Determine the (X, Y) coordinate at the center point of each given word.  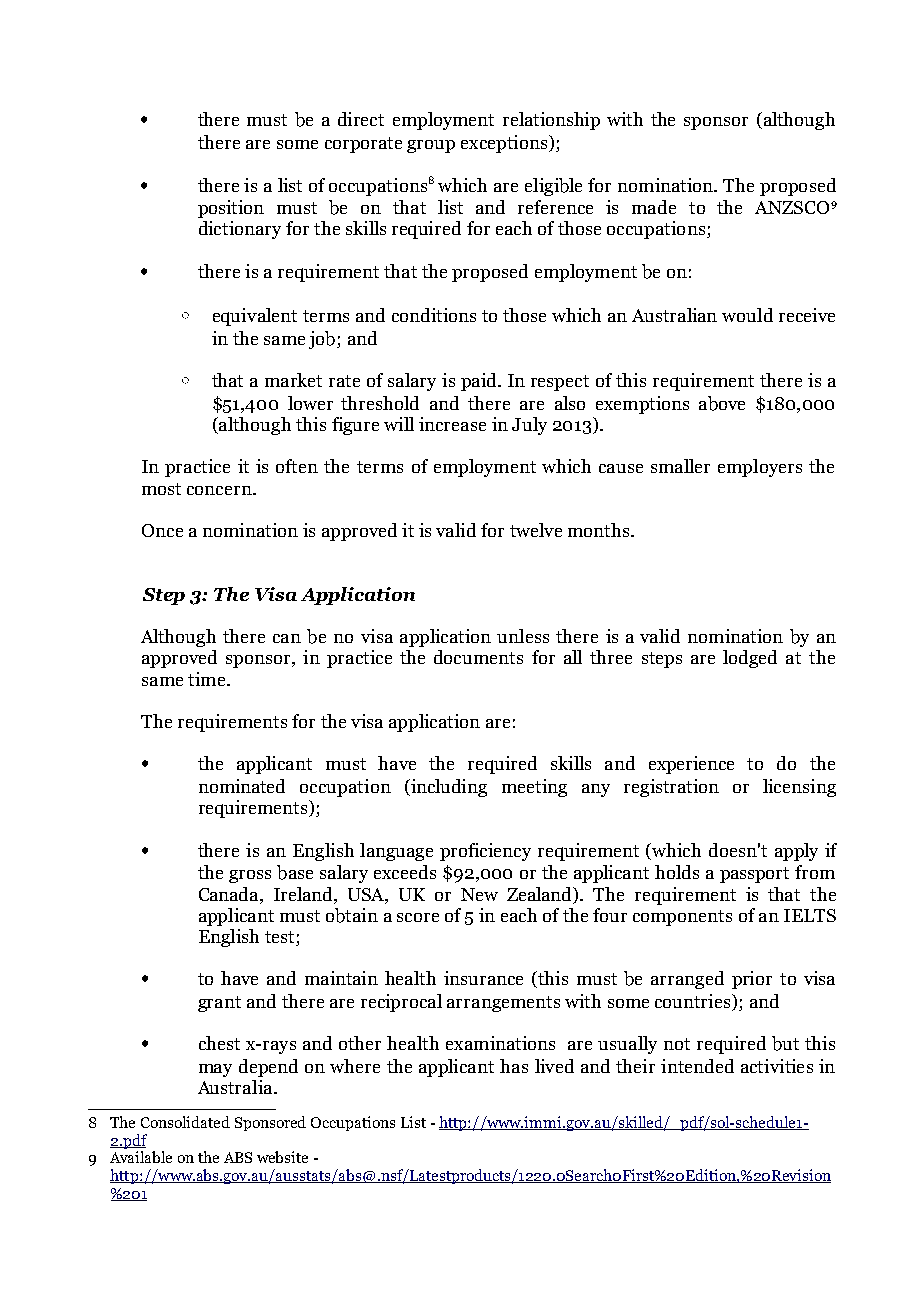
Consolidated (185, 1122)
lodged (750, 659)
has (514, 1066)
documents (478, 657)
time (208, 679)
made (654, 207)
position (231, 209)
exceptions (504, 144)
